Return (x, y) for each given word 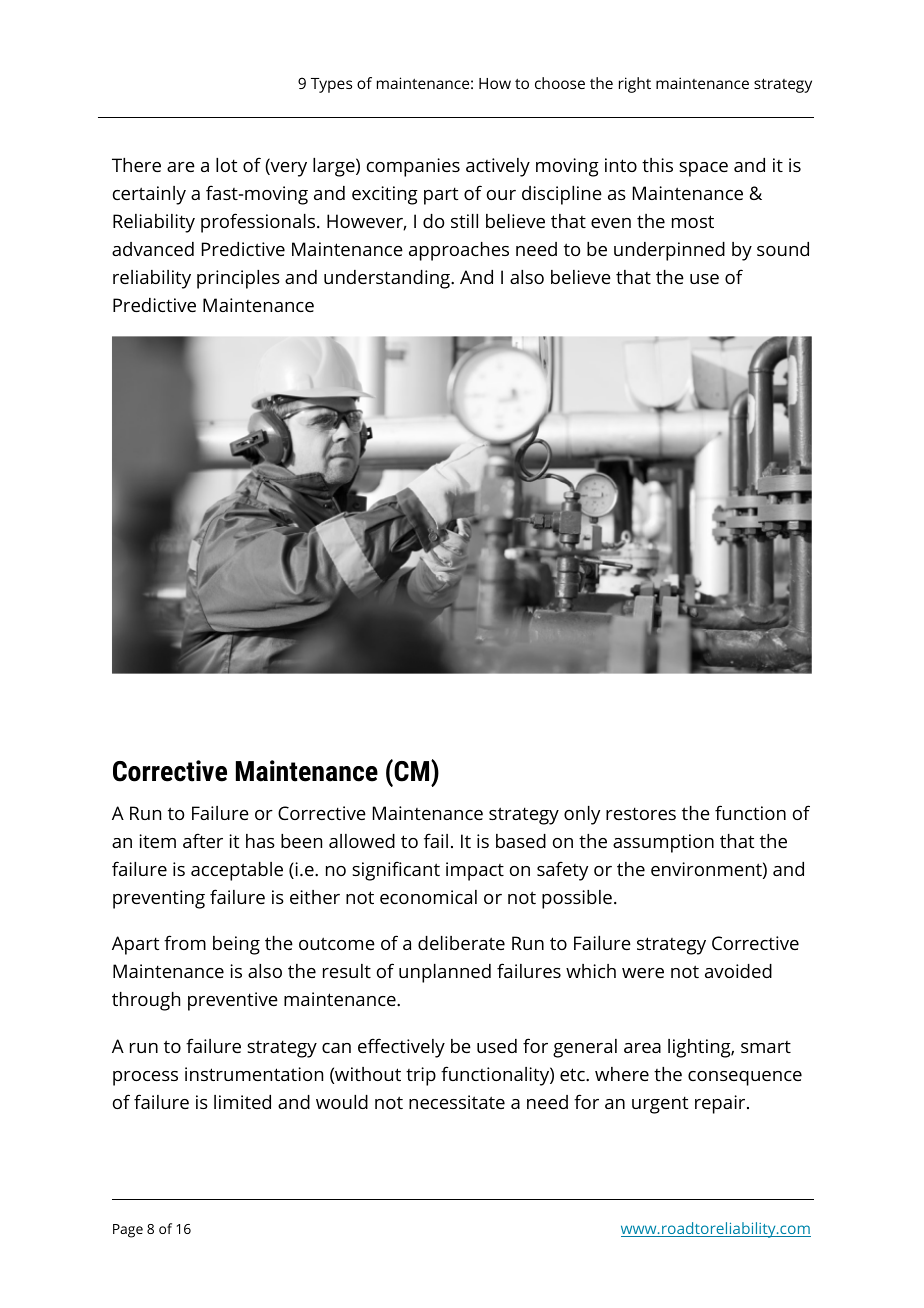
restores (641, 813)
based (521, 841)
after (203, 840)
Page (128, 1231)
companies (413, 167)
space (703, 169)
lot (226, 165)
